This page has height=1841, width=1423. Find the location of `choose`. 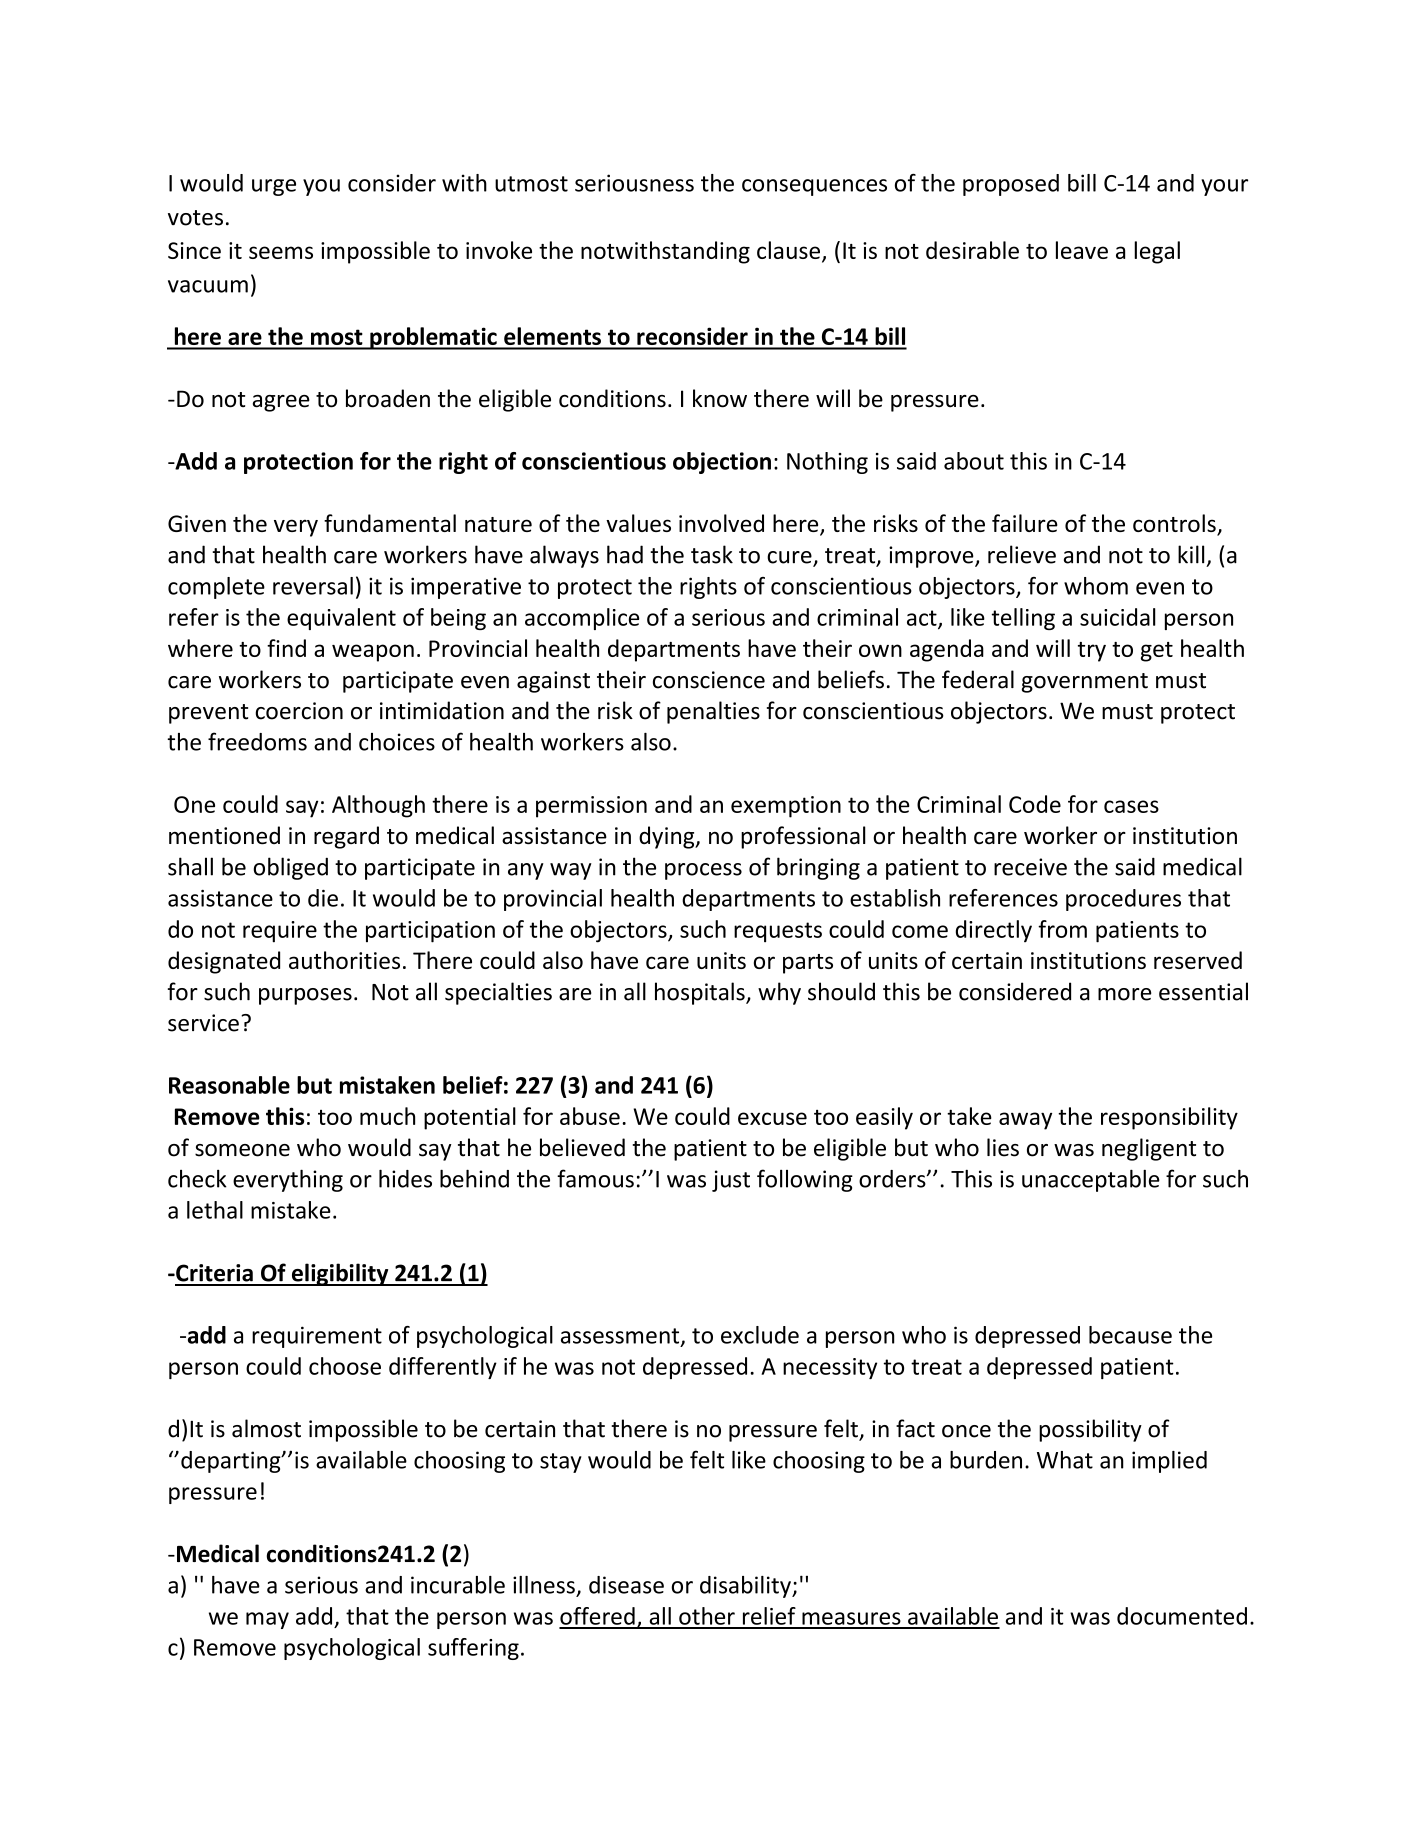

choose is located at coordinates (345, 1366).
